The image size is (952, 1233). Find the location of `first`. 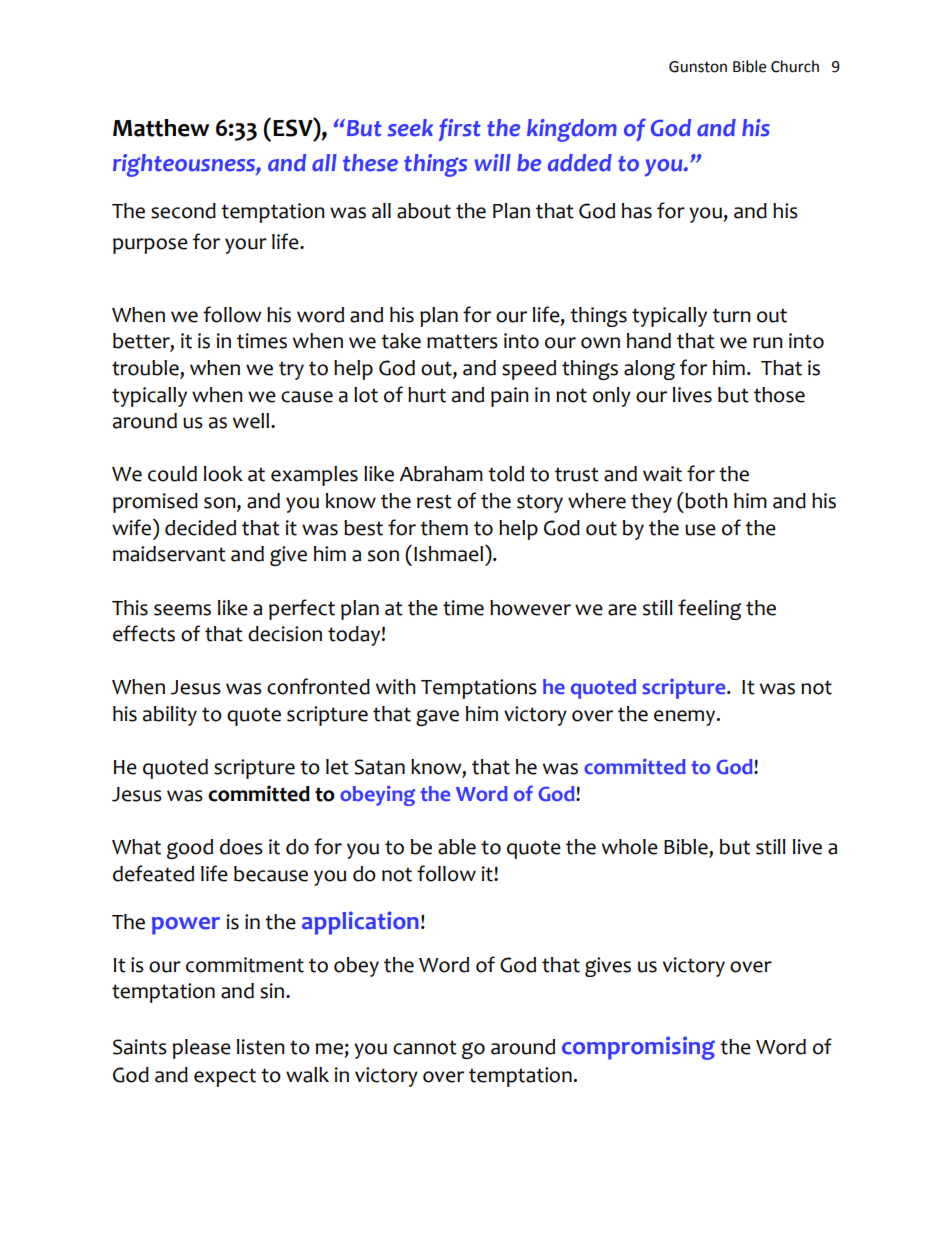

first is located at coordinates (460, 129).
